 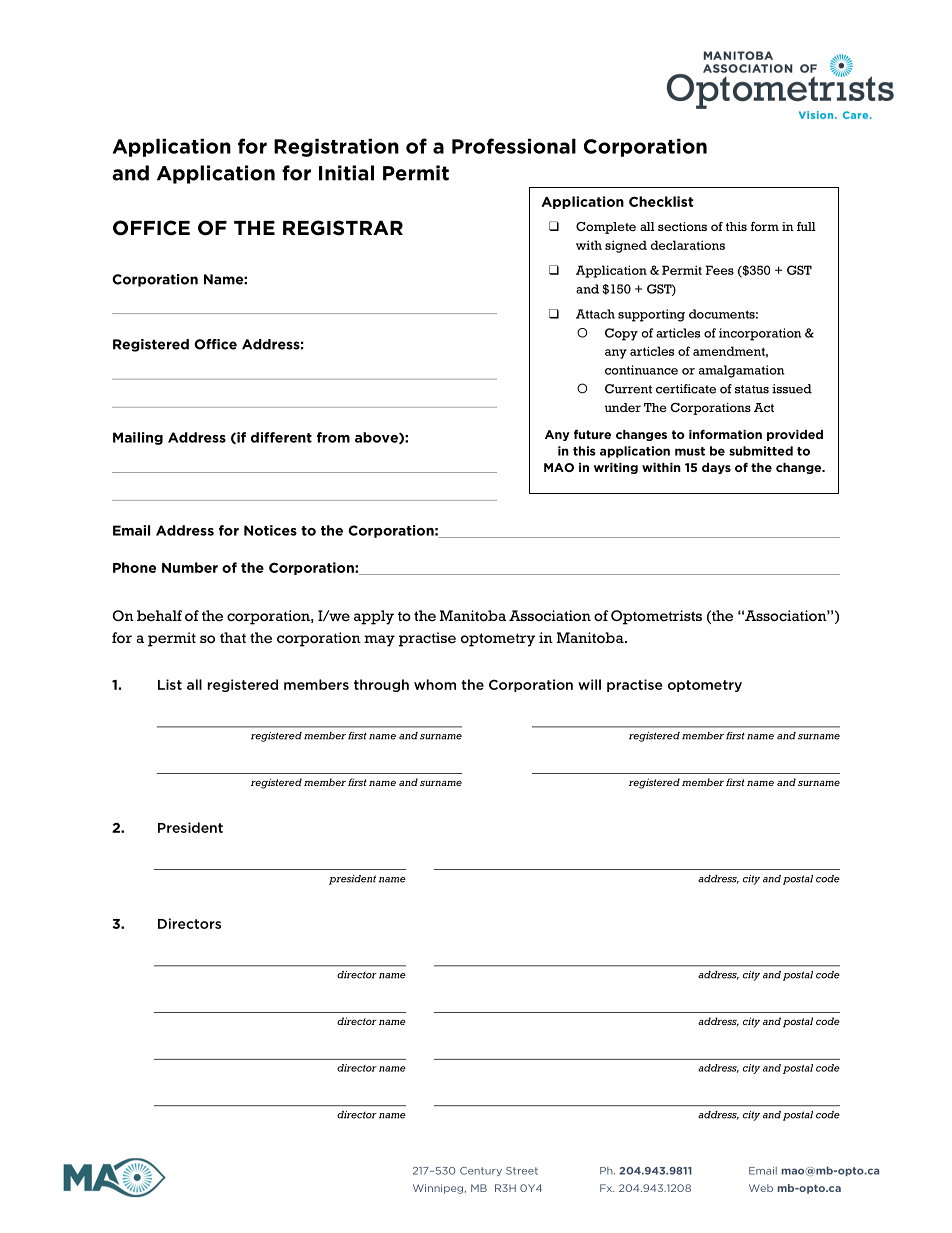 What do you see at coordinates (514, 146) in the document?
I see `Professional` at bounding box center [514, 146].
